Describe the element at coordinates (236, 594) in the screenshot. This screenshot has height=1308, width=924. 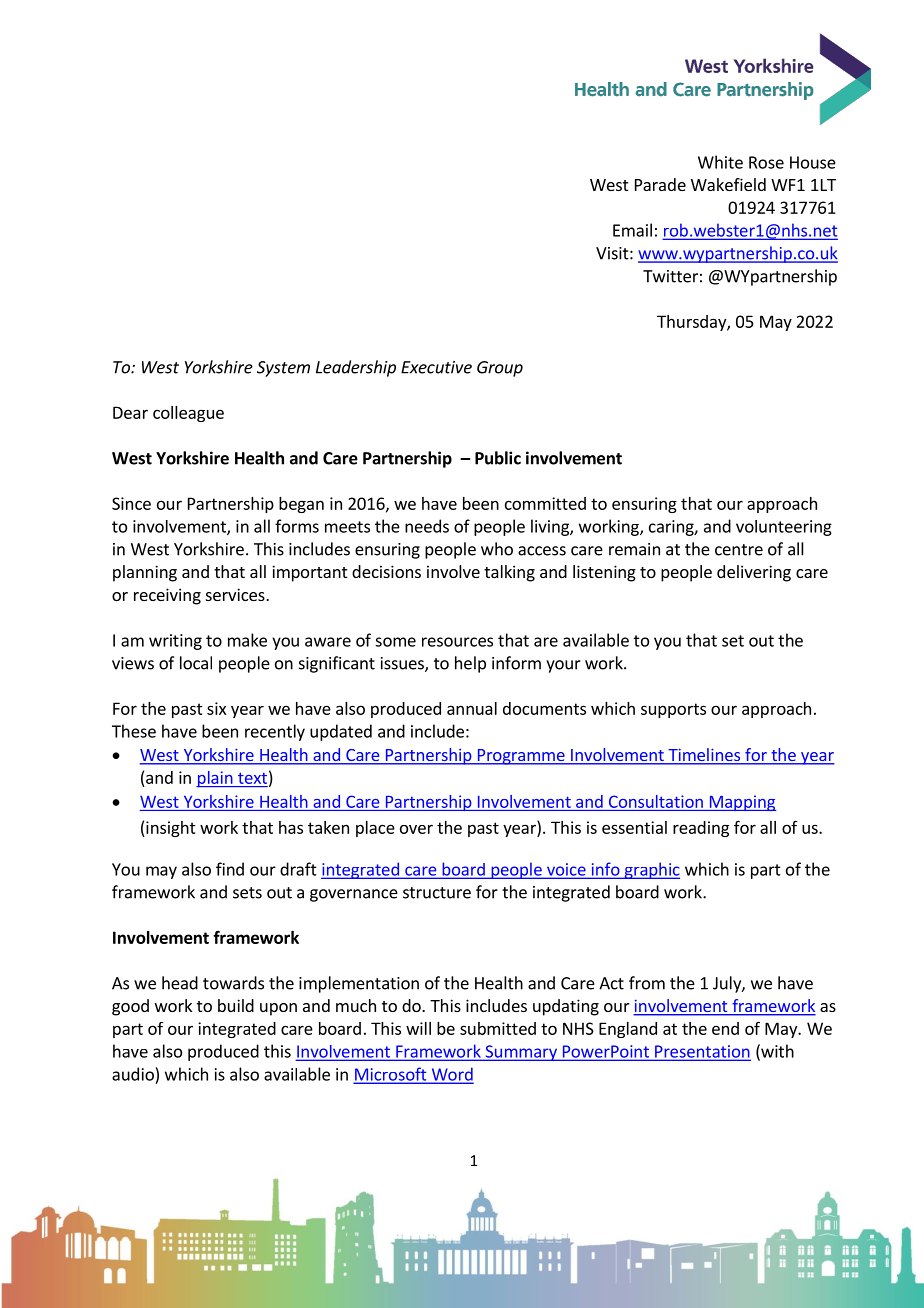
I see `services` at that location.
